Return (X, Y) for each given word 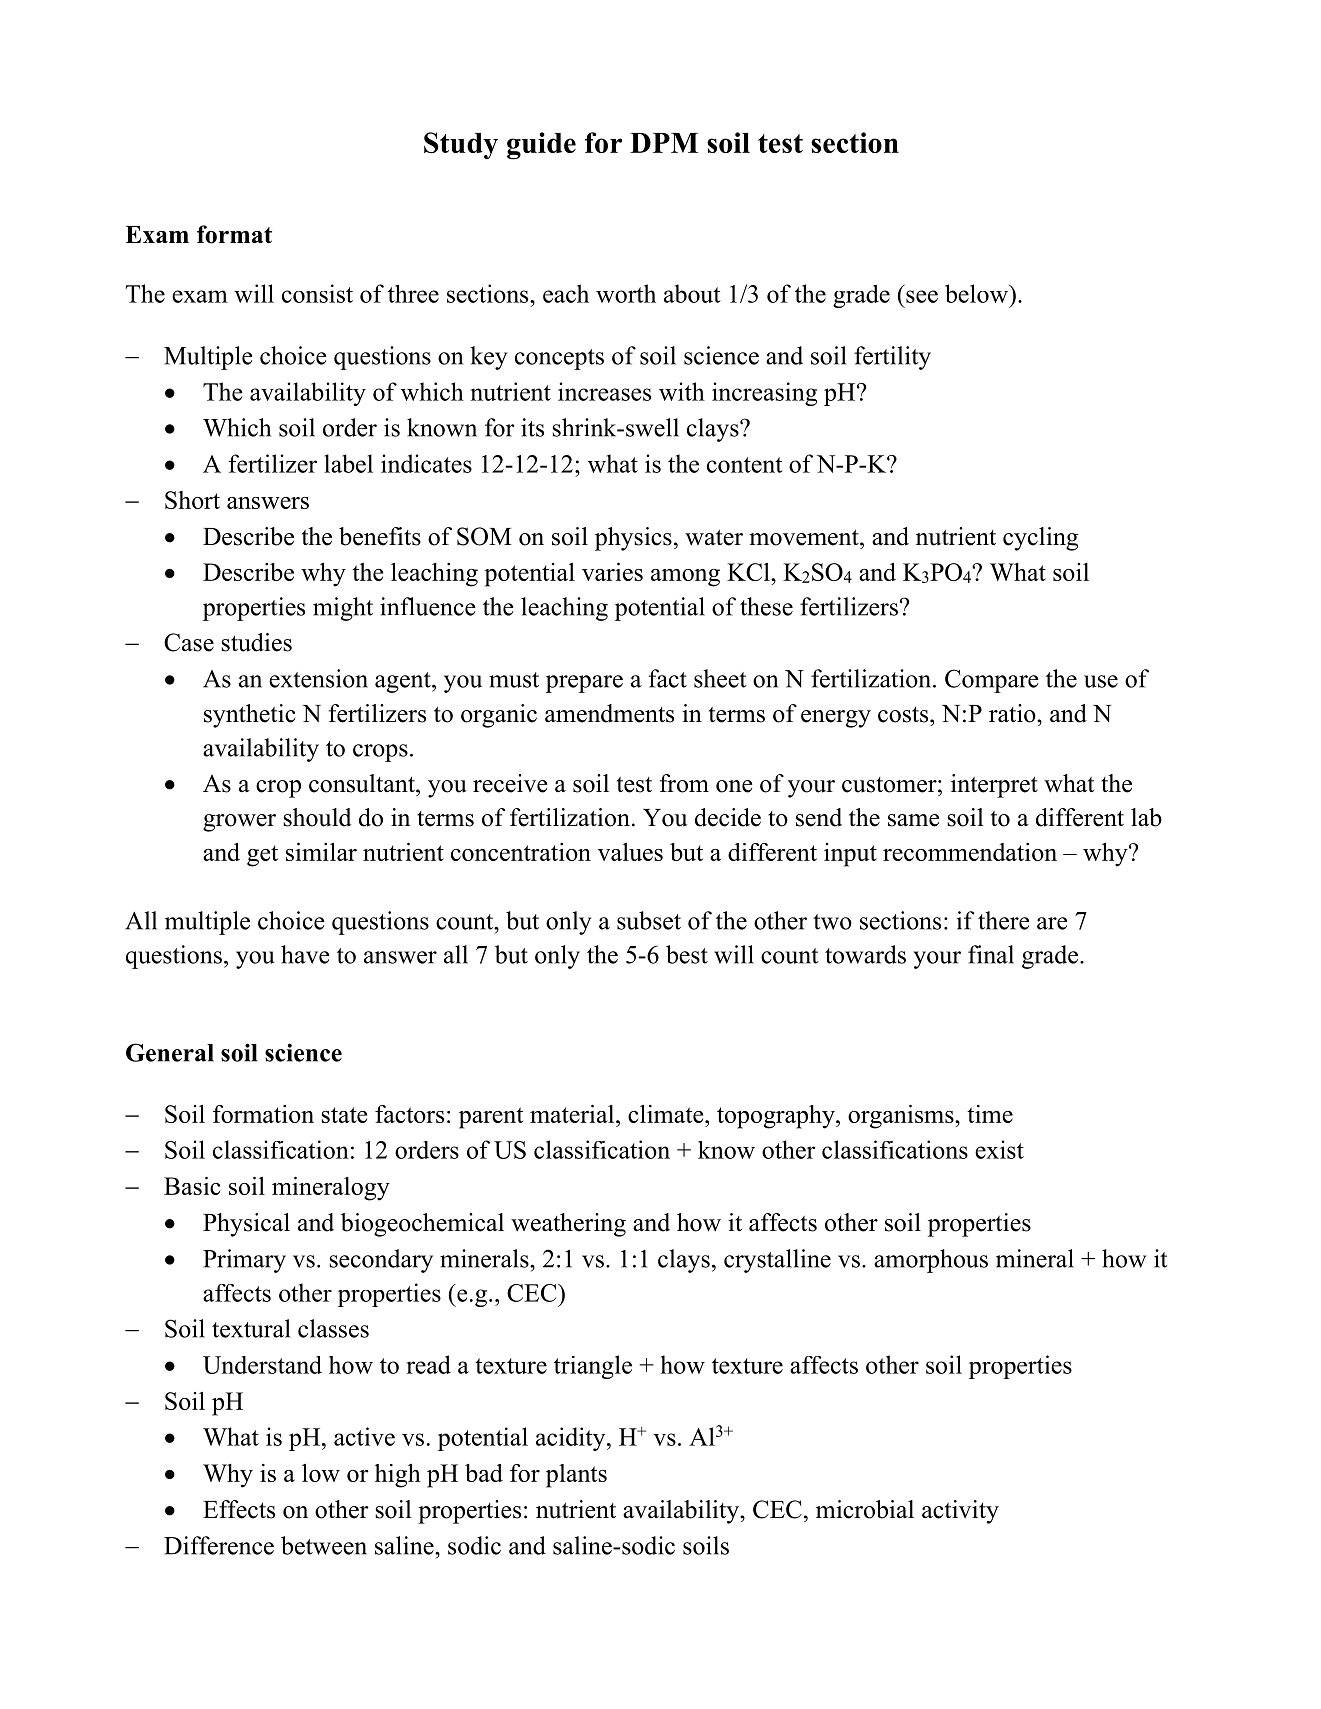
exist (999, 1149)
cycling (1040, 539)
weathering (568, 1225)
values (630, 852)
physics (633, 539)
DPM (664, 143)
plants (576, 1476)
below (977, 293)
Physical (246, 1225)
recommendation (970, 852)
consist (317, 293)
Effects (239, 1509)
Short (192, 500)
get (262, 856)
